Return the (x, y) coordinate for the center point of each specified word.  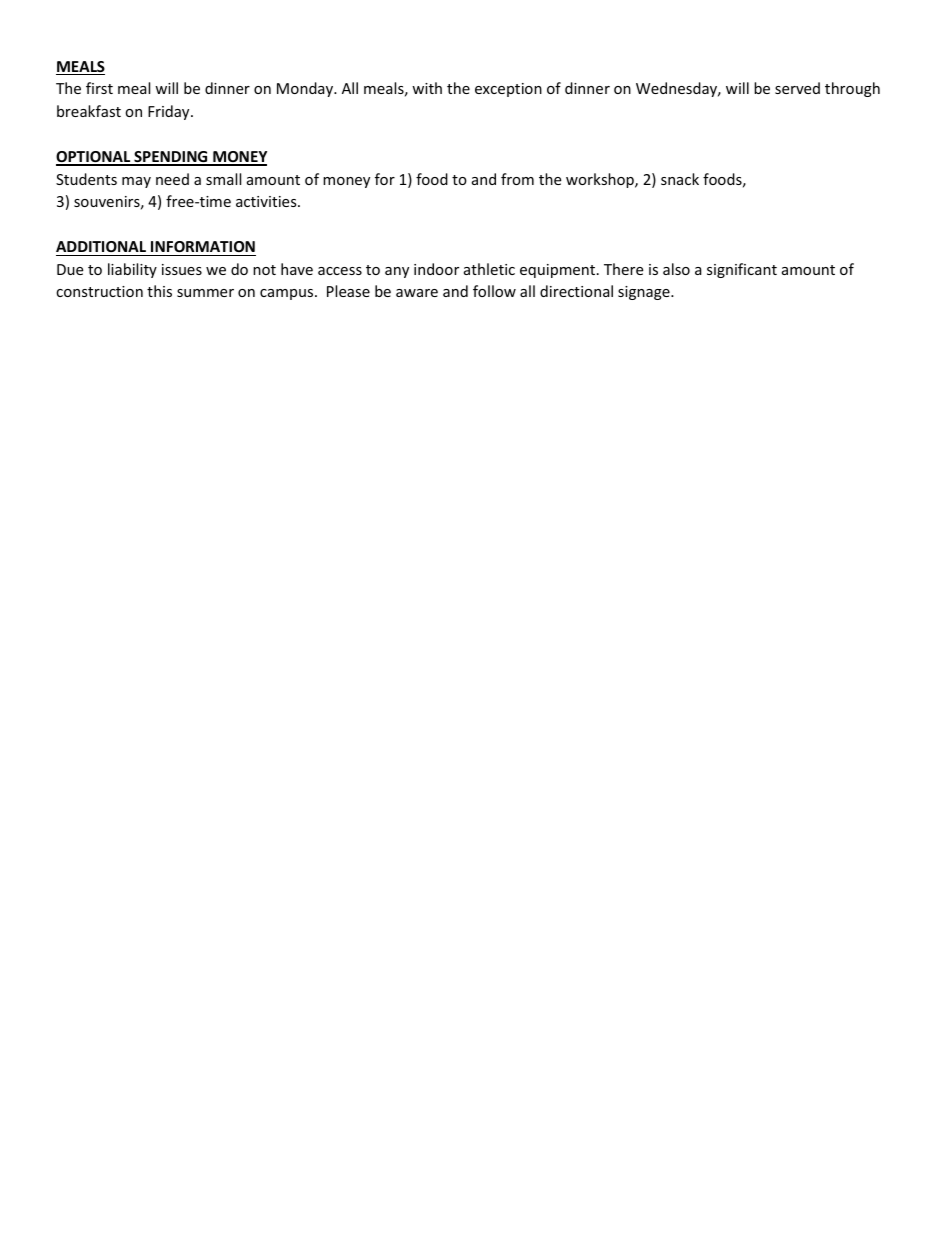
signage (645, 293)
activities (267, 201)
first (99, 88)
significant (742, 270)
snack (680, 179)
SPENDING (171, 158)
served (797, 88)
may (136, 182)
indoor (436, 269)
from (517, 179)
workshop (601, 180)
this (159, 291)
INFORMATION (203, 246)
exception (508, 90)
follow (494, 291)
